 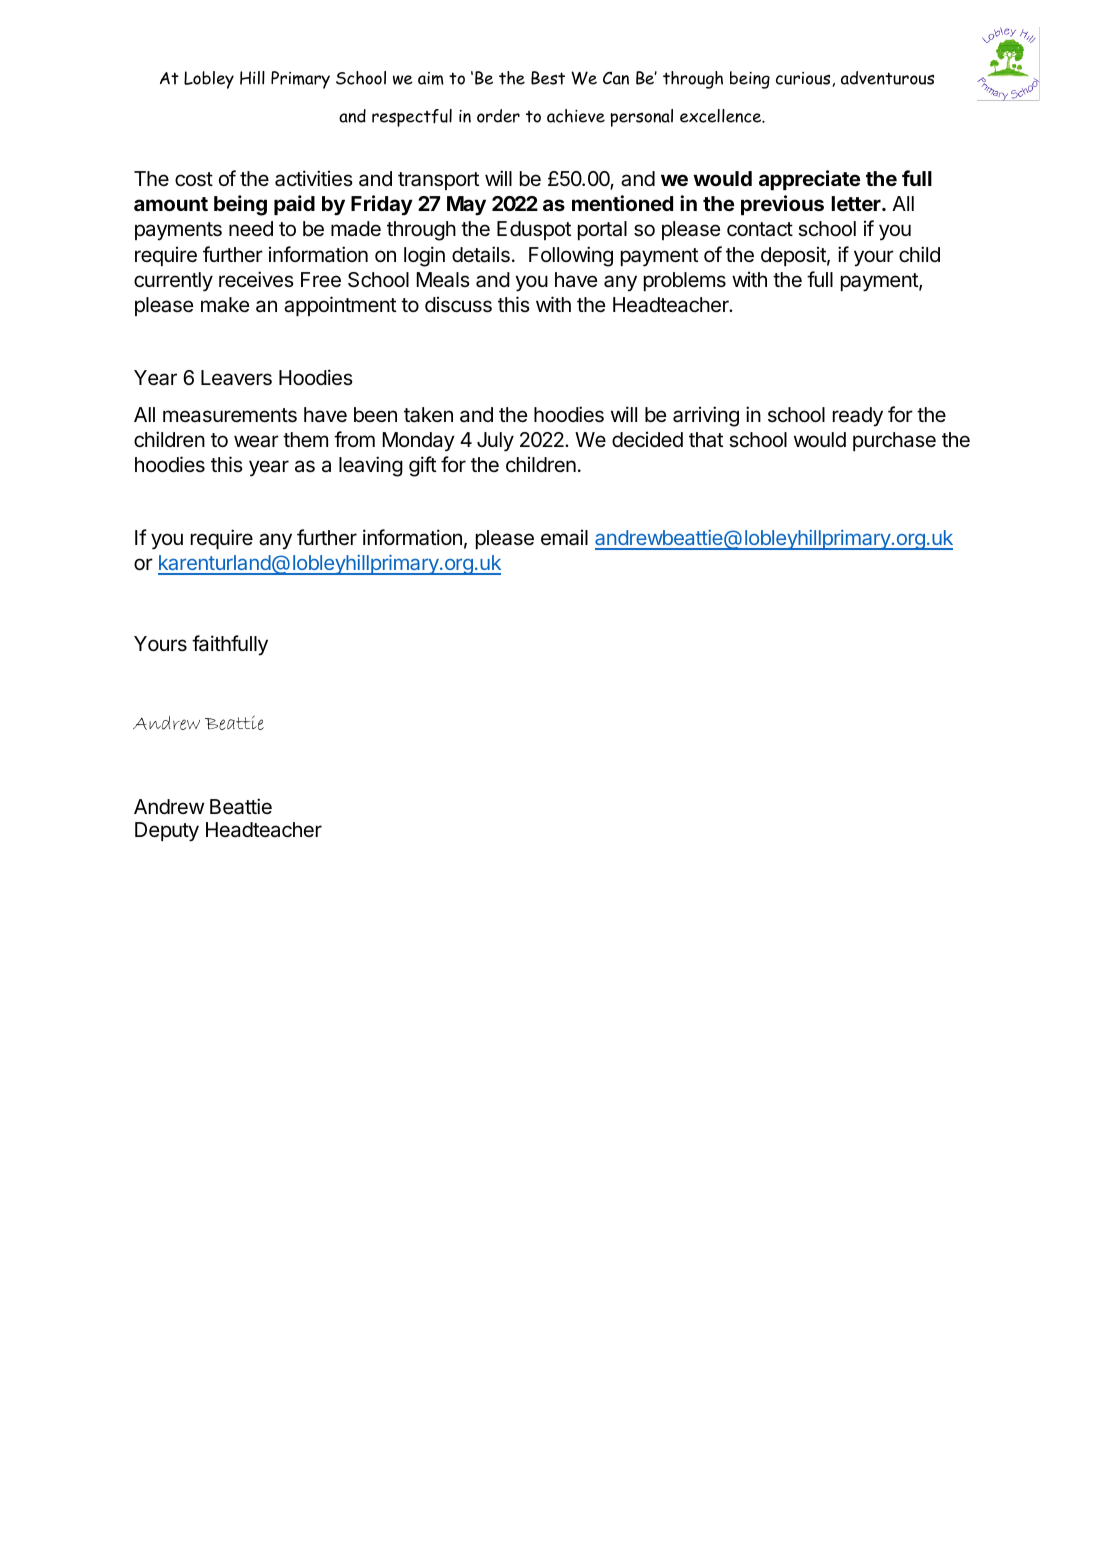 What do you see at coordinates (706, 440) in the screenshot?
I see `that` at bounding box center [706, 440].
